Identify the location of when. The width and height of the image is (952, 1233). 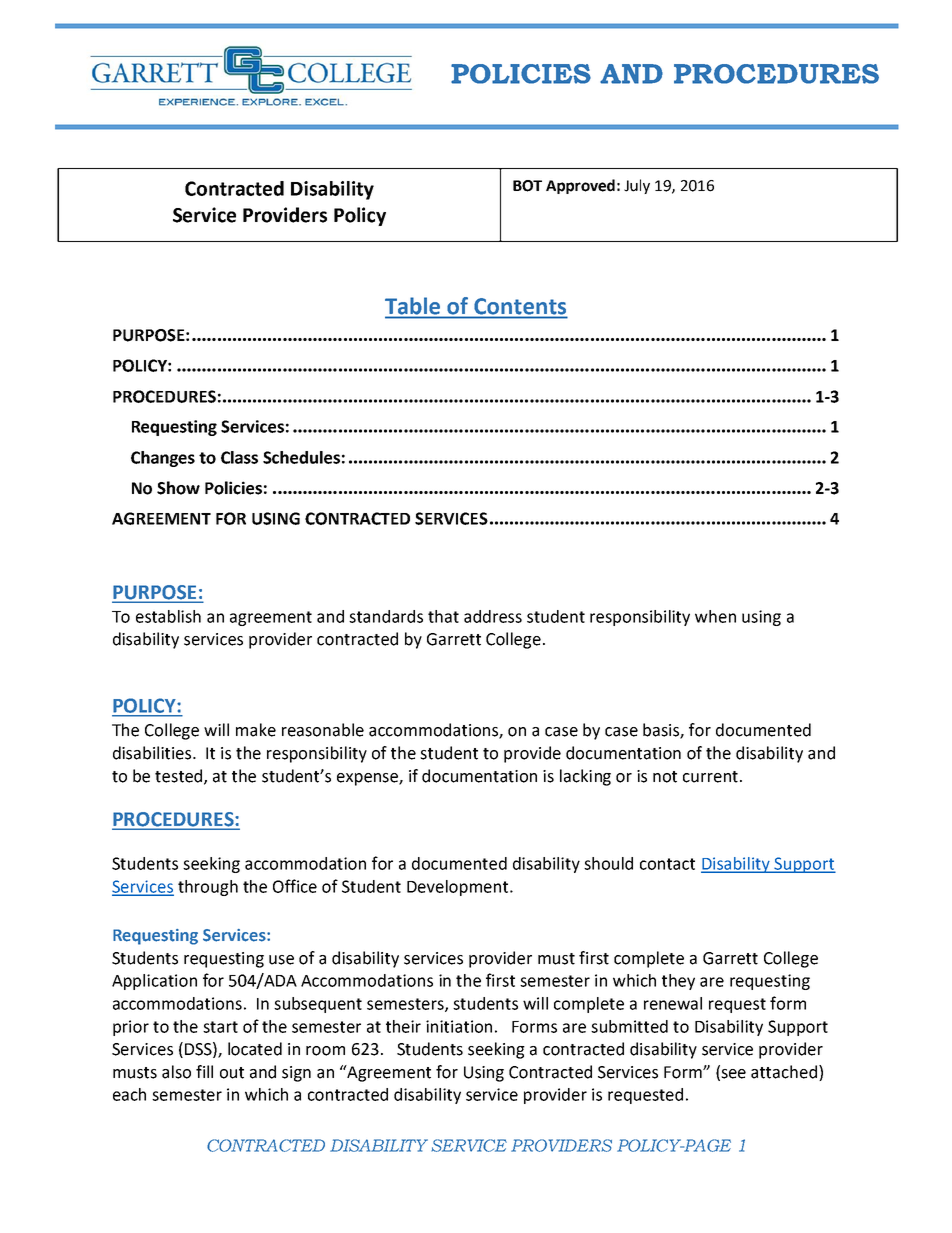
(715, 616).
